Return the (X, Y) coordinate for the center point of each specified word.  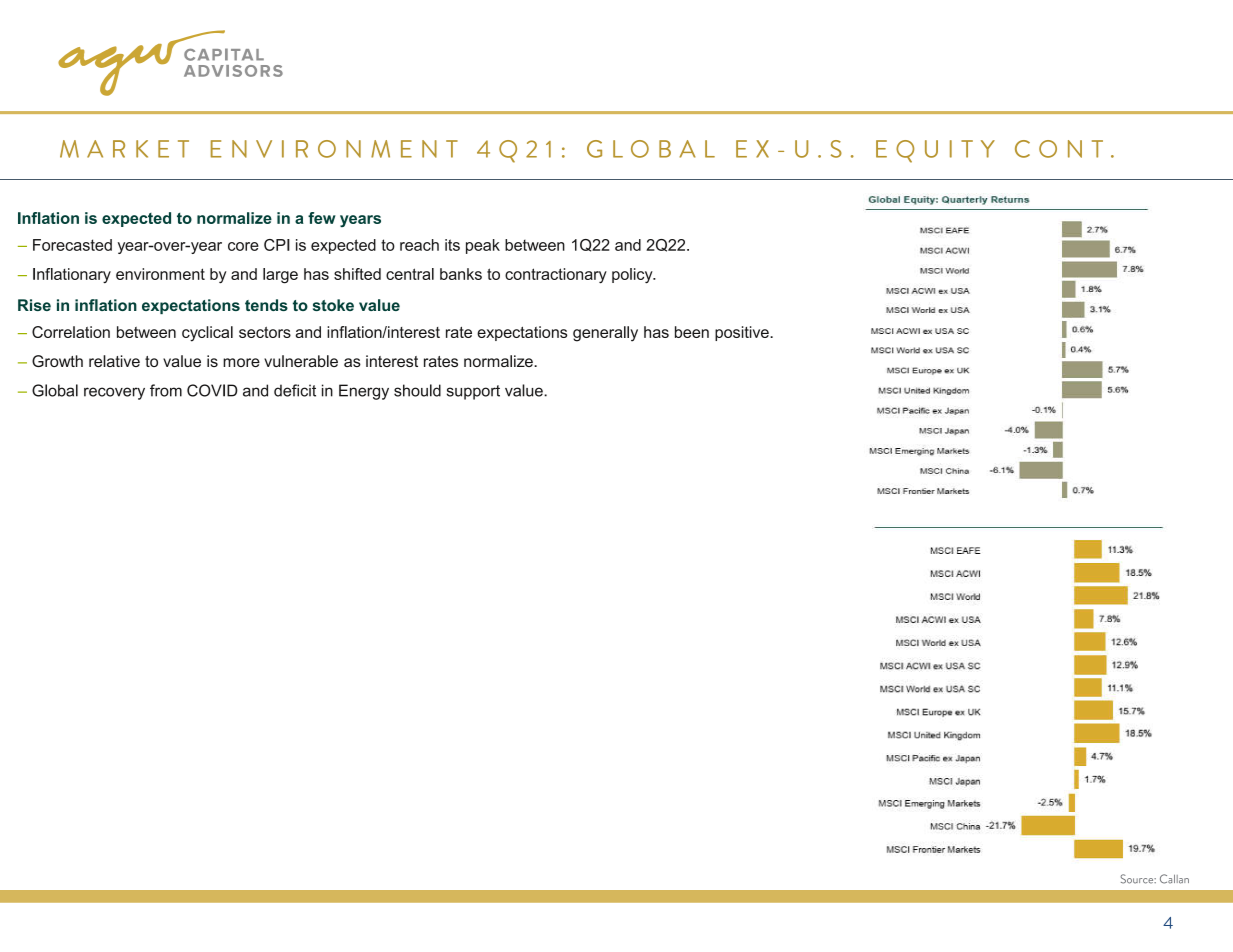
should (417, 390)
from (166, 390)
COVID (212, 390)
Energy (364, 392)
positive (743, 333)
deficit (295, 390)
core (243, 246)
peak (483, 246)
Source (1138, 879)
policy (633, 276)
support (473, 392)
